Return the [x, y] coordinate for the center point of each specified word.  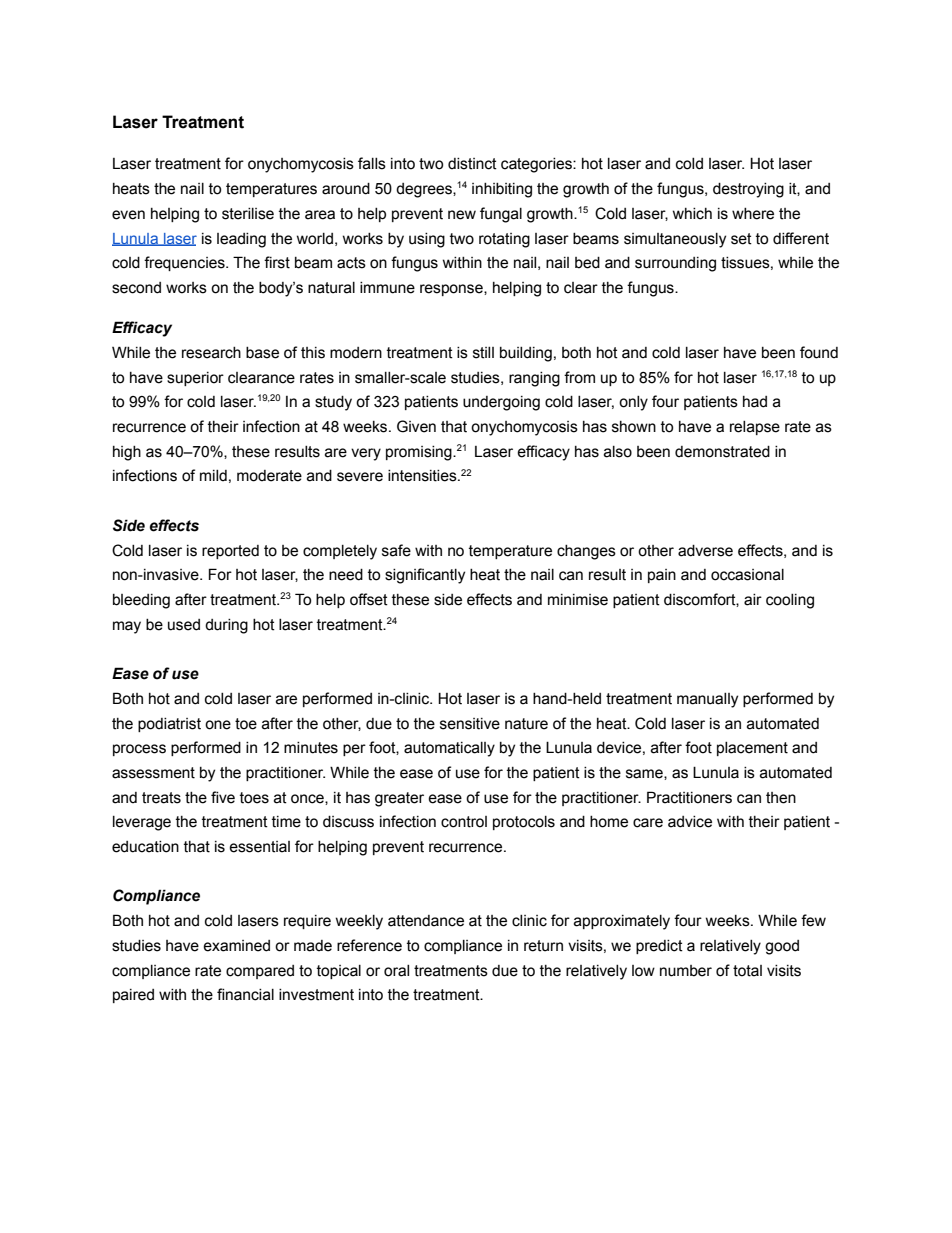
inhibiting [502, 190]
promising [420, 453]
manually [707, 700]
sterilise [248, 214]
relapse [755, 428]
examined [236, 946]
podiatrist [169, 725]
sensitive [470, 724]
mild [213, 475]
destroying [748, 190]
